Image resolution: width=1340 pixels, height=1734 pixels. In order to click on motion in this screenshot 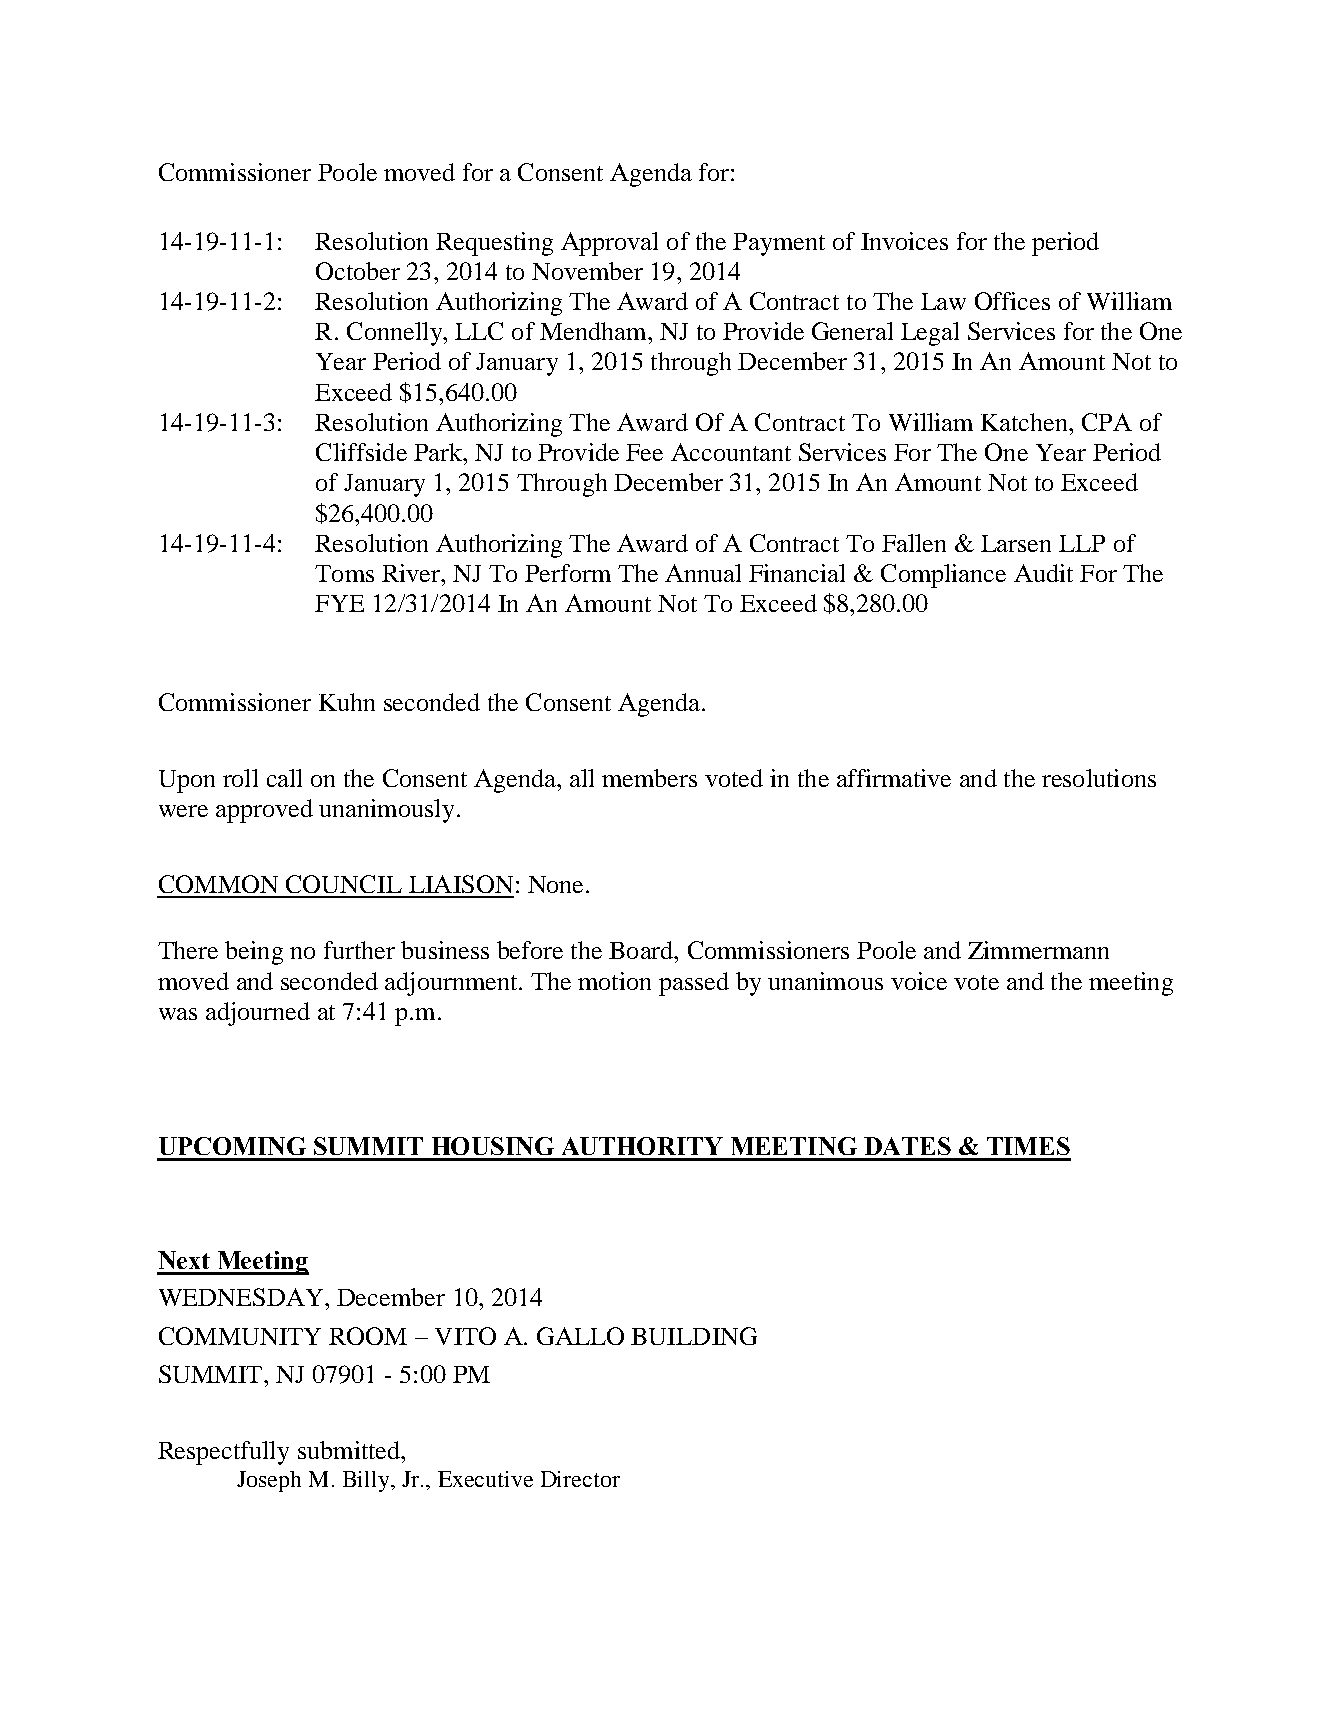, I will do `click(614, 981)`.
